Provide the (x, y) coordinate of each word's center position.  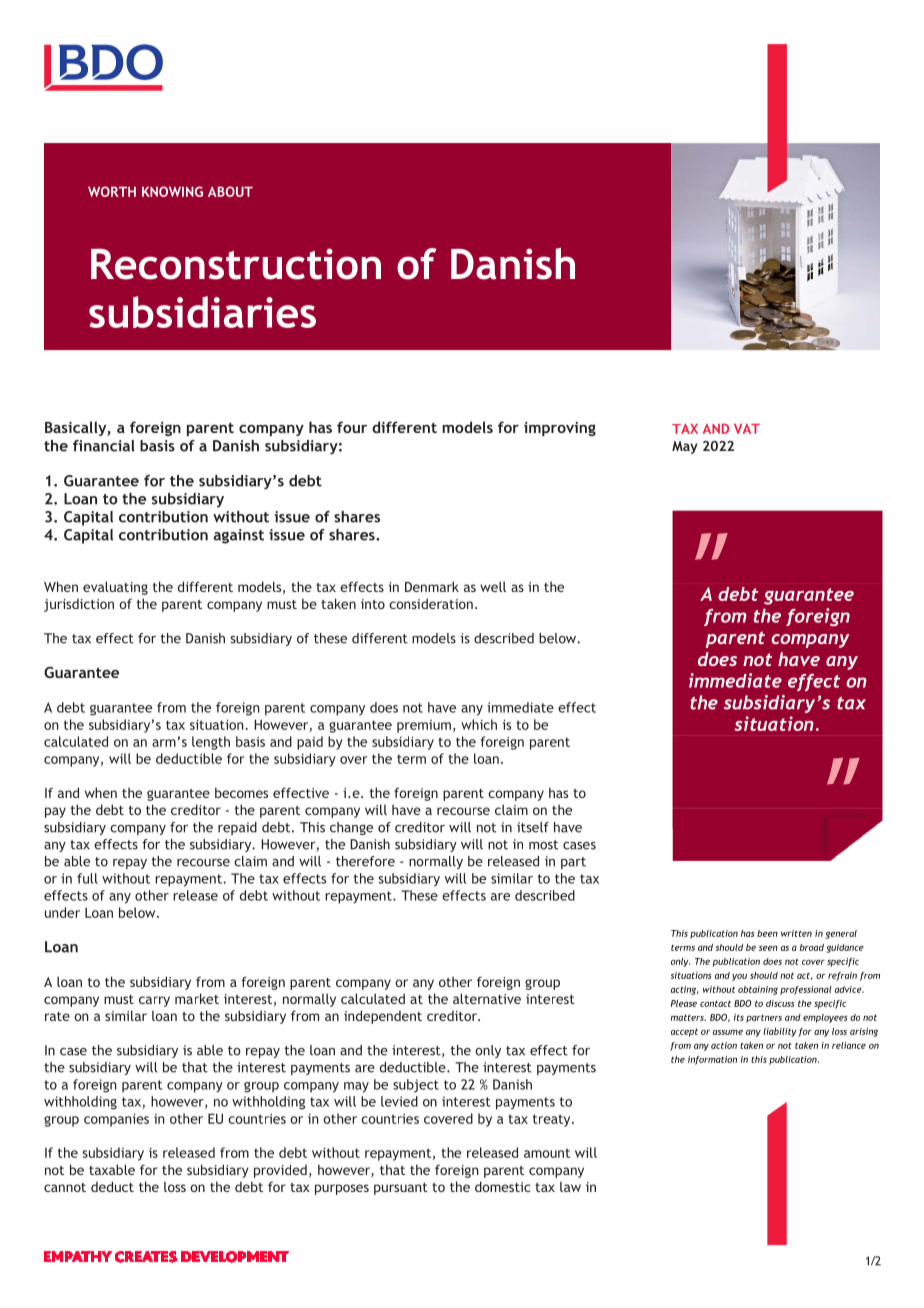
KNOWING (172, 191)
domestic (502, 1186)
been (767, 933)
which (479, 724)
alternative (487, 998)
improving (560, 429)
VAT (747, 429)
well (493, 586)
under (62, 912)
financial (104, 446)
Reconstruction (236, 264)
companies (116, 1120)
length (211, 743)
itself (533, 827)
